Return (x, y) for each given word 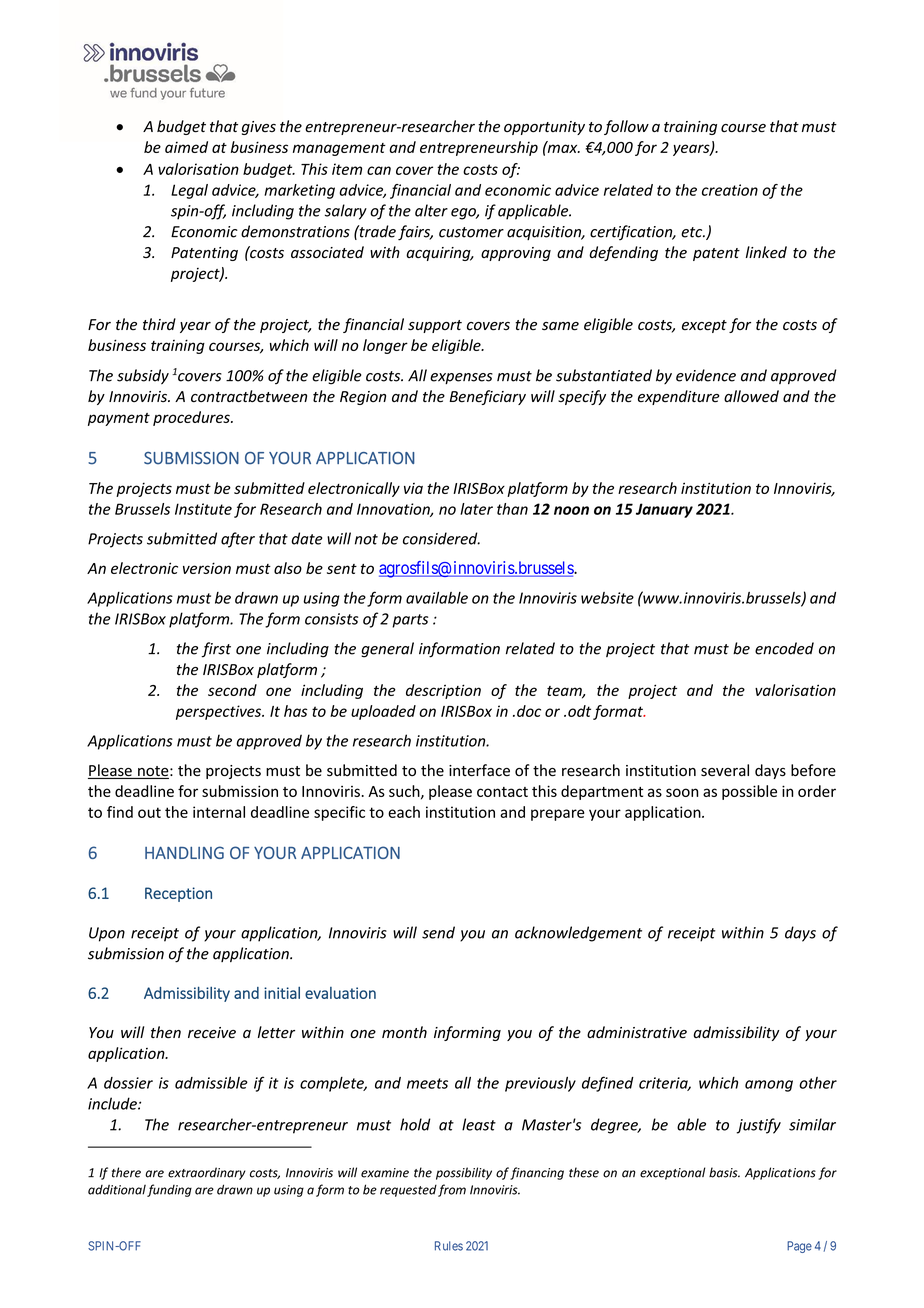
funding (169, 1190)
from (452, 1190)
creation (730, 190)
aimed (186, 147)
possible (749, 792)
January (664, 510)
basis (724, 1172)
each (404, 812)
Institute (203, 509)
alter (431, 210)
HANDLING (184, 852)
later (476, 509)
